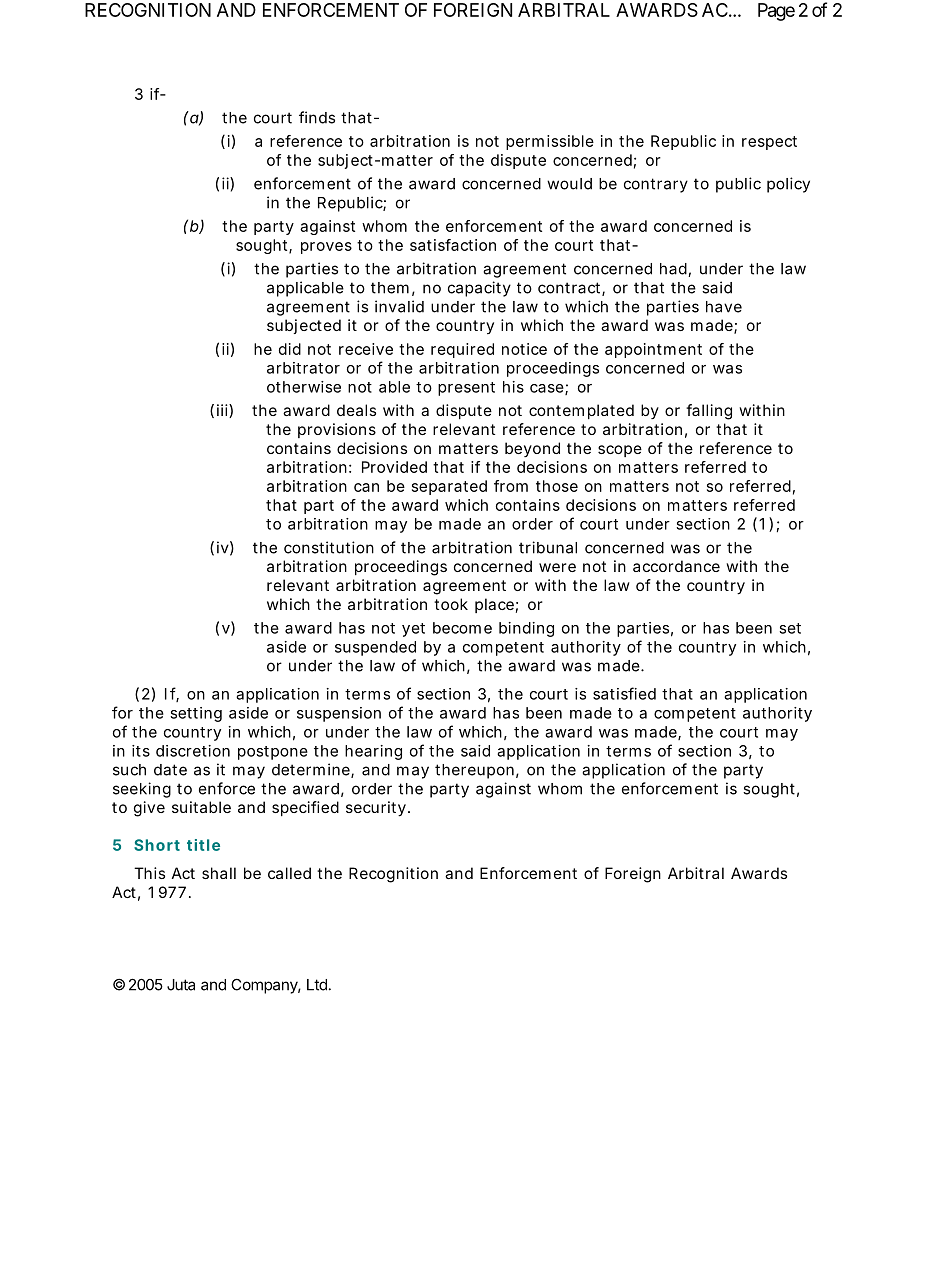  Describe the element at coordinates (451, 604) in the screenshot. I see `took` at that location.
